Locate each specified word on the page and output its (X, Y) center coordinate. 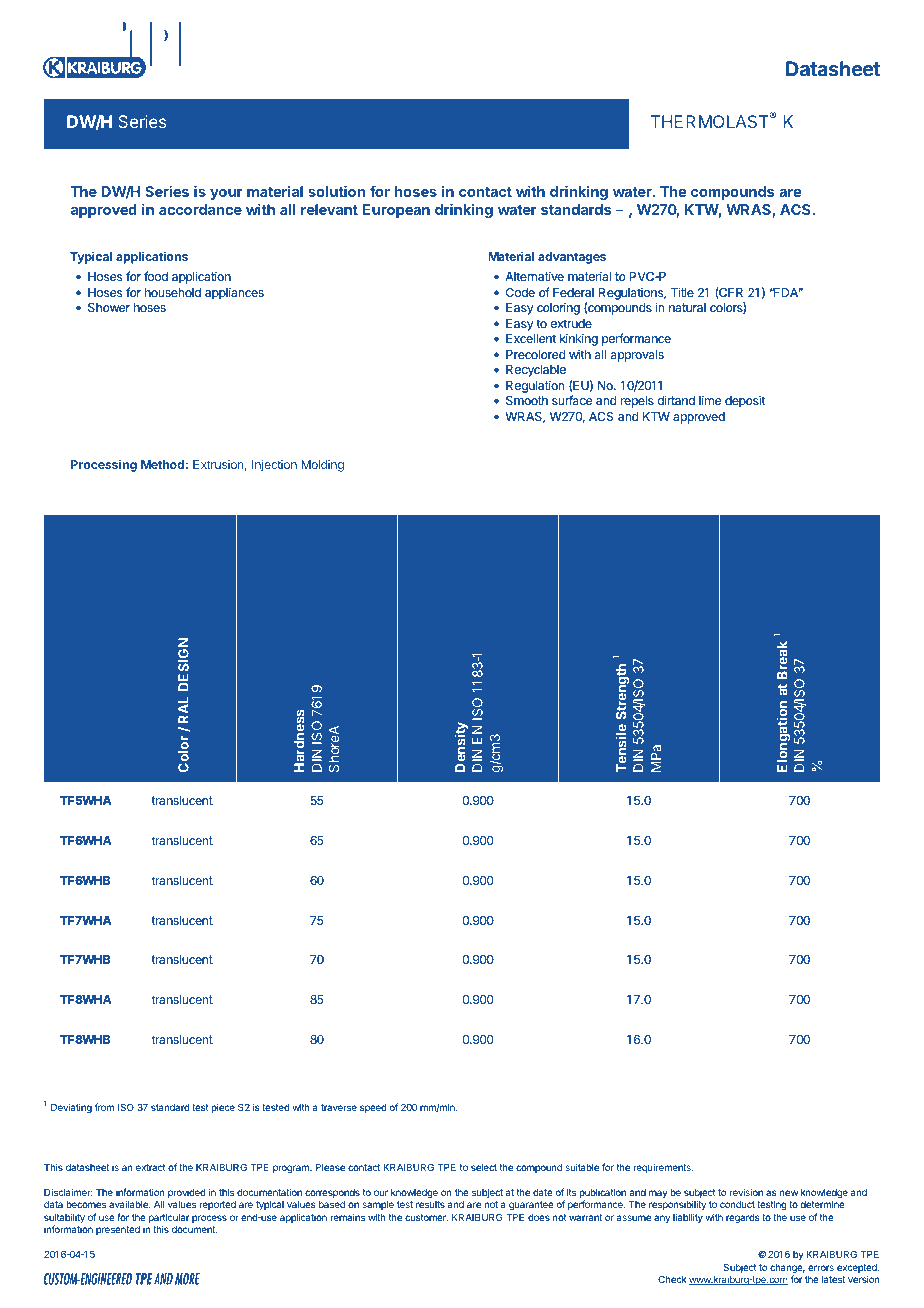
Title (682, 292)
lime (710, 400)
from (104, 1107)
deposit (745, 401)
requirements (663, 1168)
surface (572, 400)
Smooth (527, 400)
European (396, 211)
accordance (200, 209)
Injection (274, 466)
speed (373, 1108)
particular (169, 1219)
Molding (322, 466)
